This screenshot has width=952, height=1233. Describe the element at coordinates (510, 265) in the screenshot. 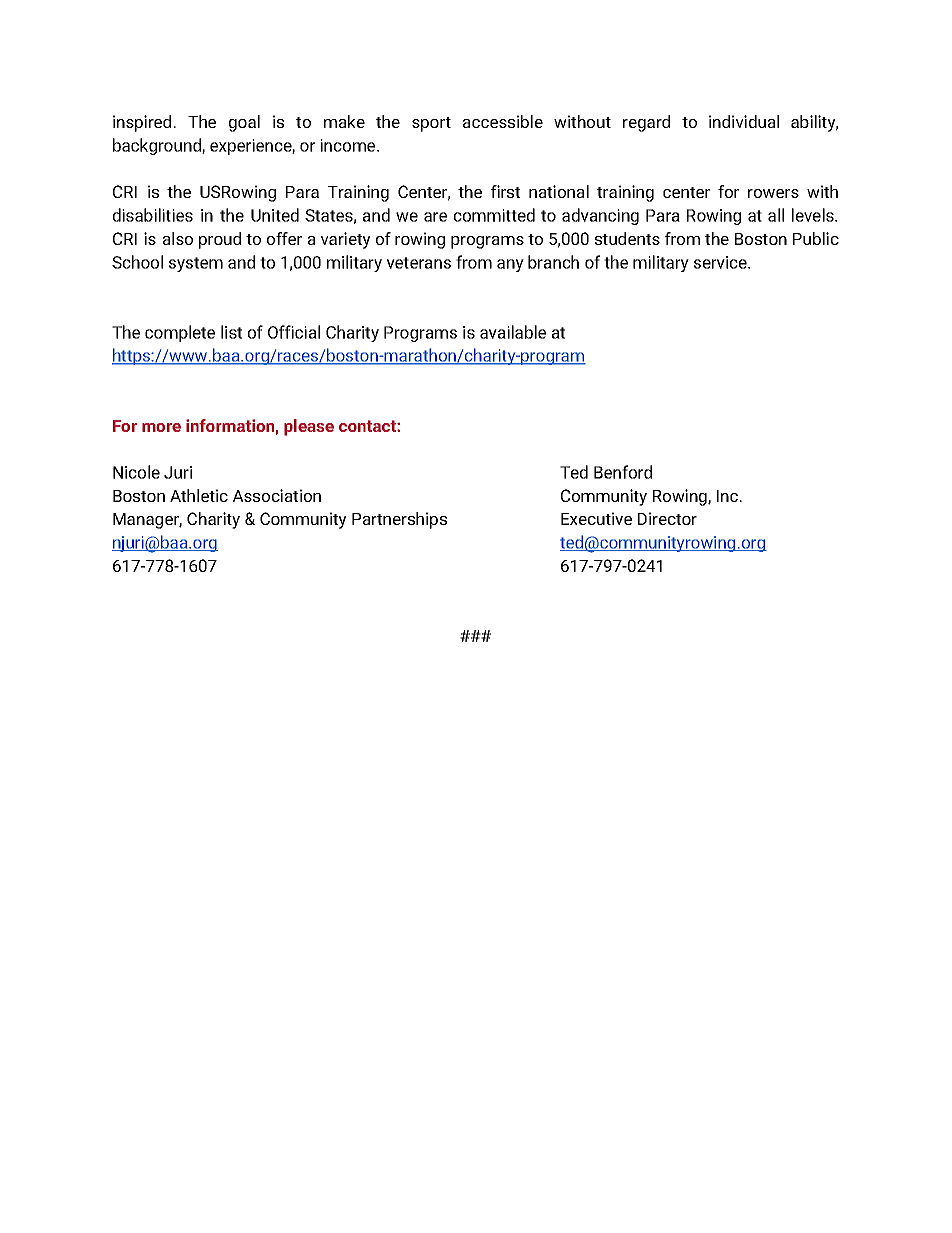

I see `any` at that location.
